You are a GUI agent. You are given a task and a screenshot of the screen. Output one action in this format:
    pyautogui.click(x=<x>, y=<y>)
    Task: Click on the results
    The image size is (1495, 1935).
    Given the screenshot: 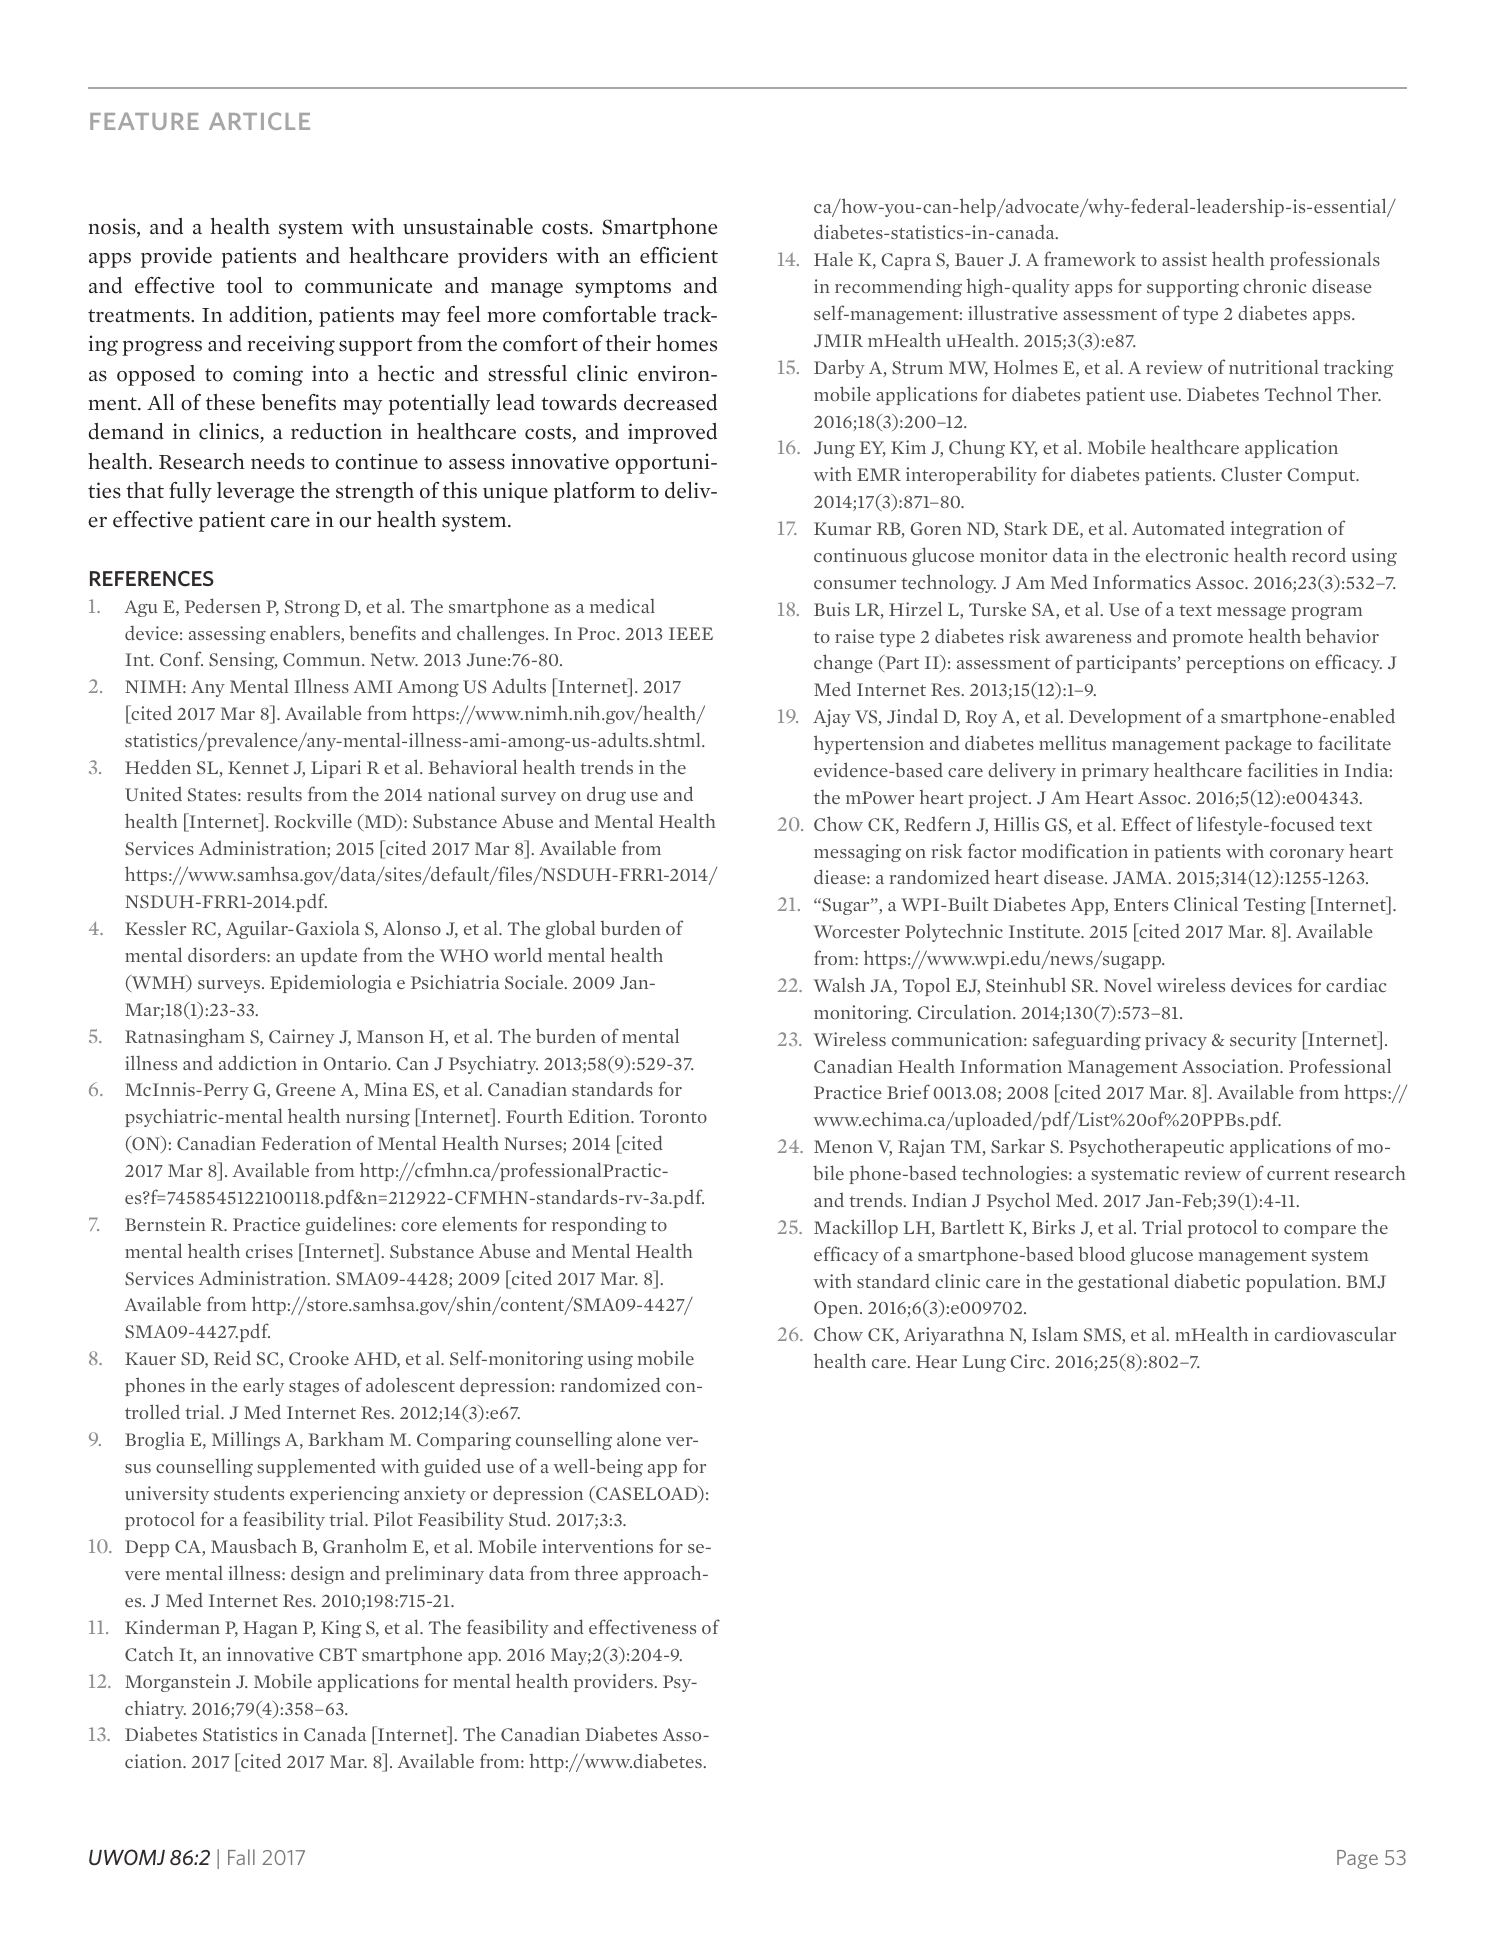 What is the action you would take?
    pyautogui.click(x=274, y=793)
